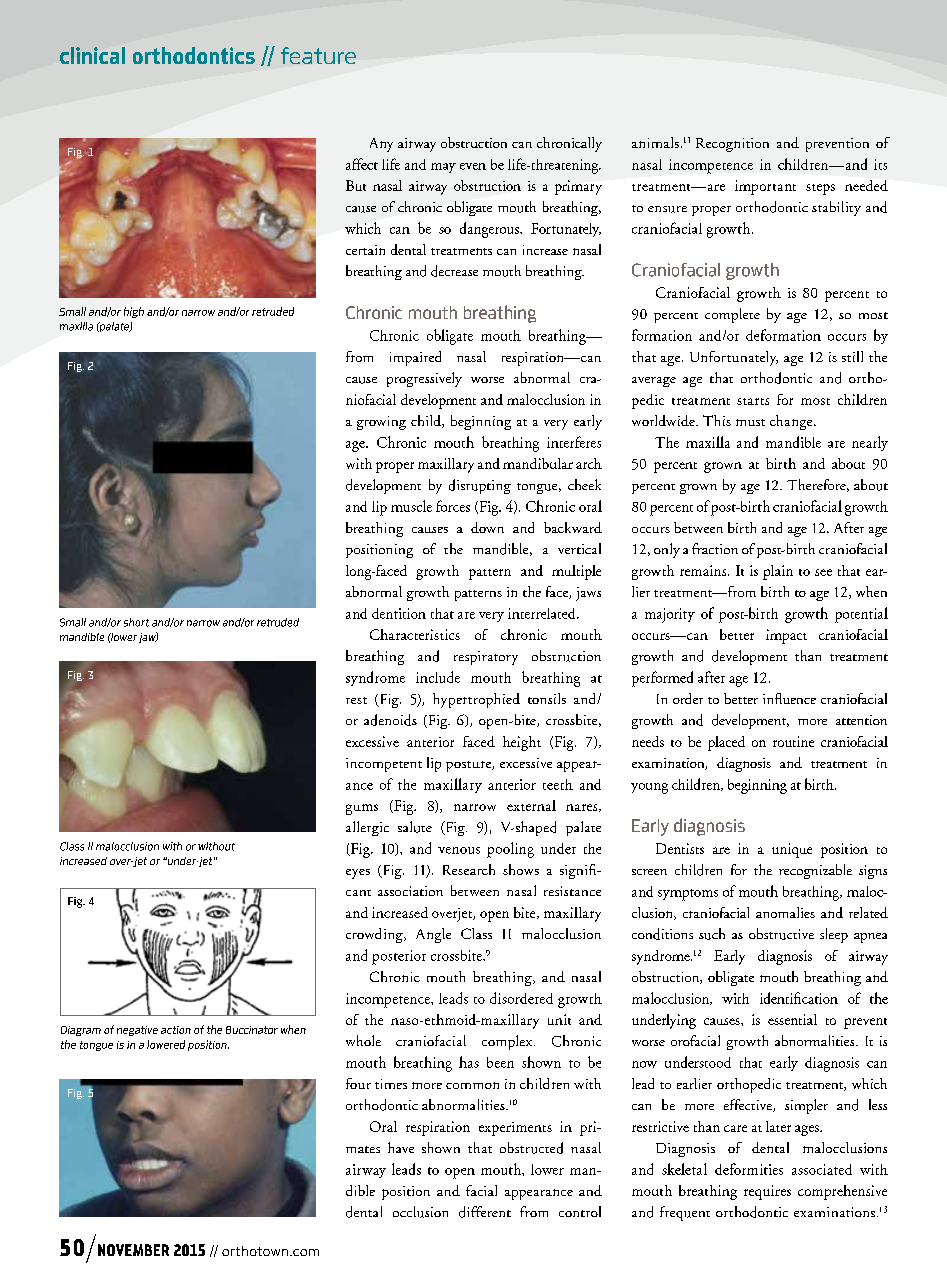 This screenshot has width=947, height=1288. Describe the element at coordinates (136, 622) in the screenshot. I see `short` at that location.
